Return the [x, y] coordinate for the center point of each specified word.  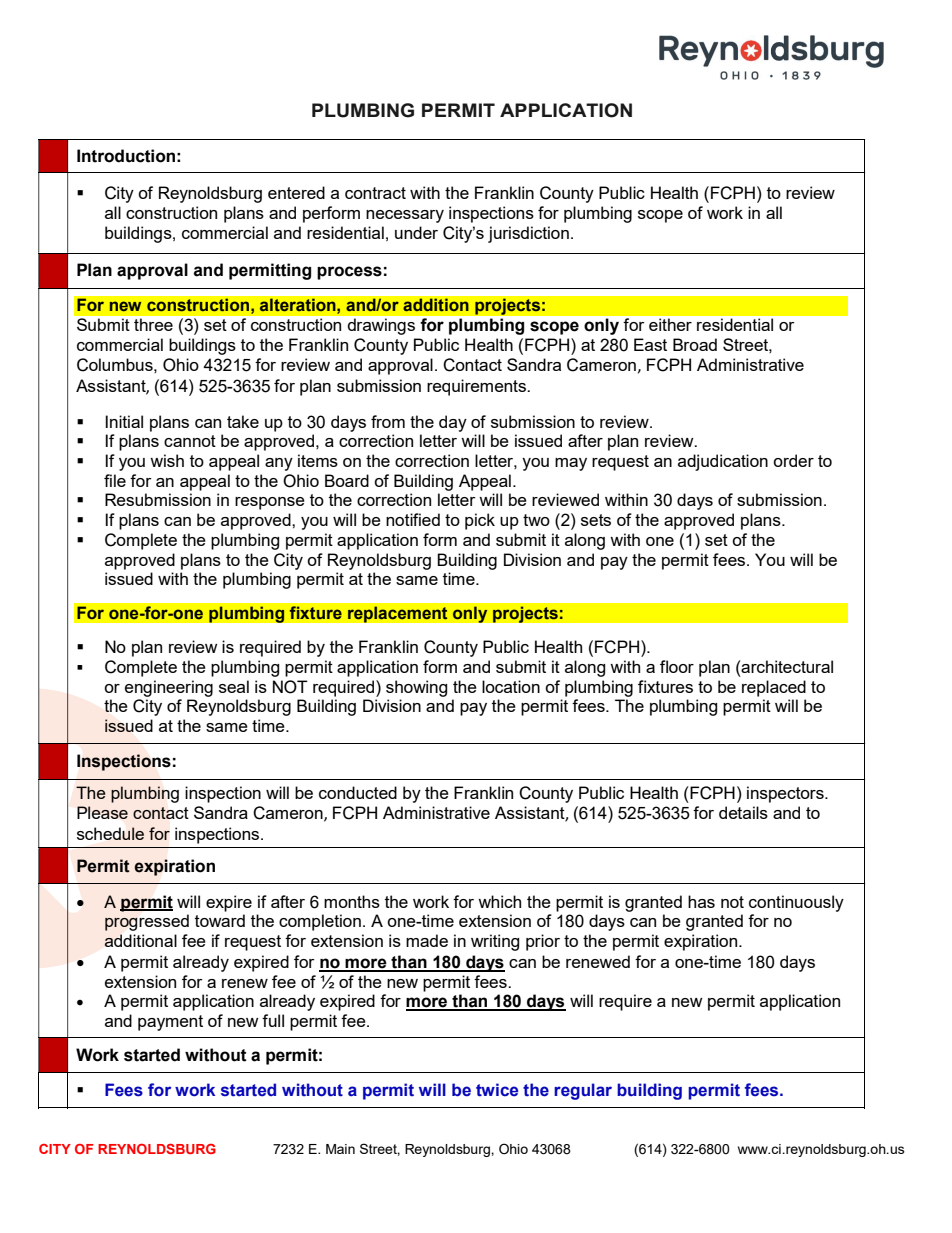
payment [170, 1023]
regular [583, 1091]
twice [497, 1090]
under [416, 232]
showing [416, 688]
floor [677, 666]
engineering [169, 688]
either [670, 325]
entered [296, 192]
